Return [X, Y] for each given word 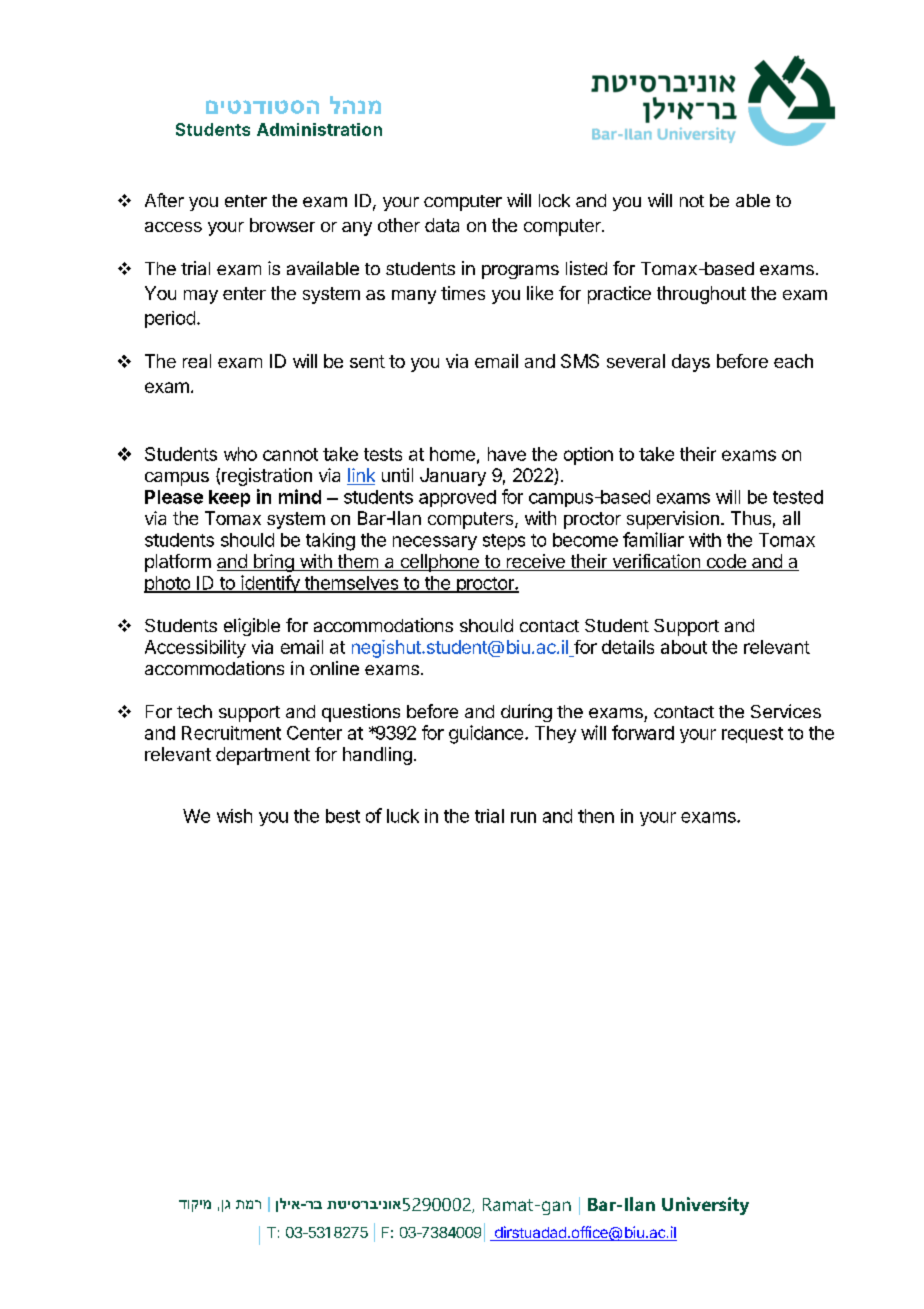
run [523, 817]
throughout [701, 295]
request [752, 735]
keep [229, 498]
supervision [673, 520]
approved [457, 498]
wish [234, 816]
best [343, 816]
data [442, 225]
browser [282, 225]
